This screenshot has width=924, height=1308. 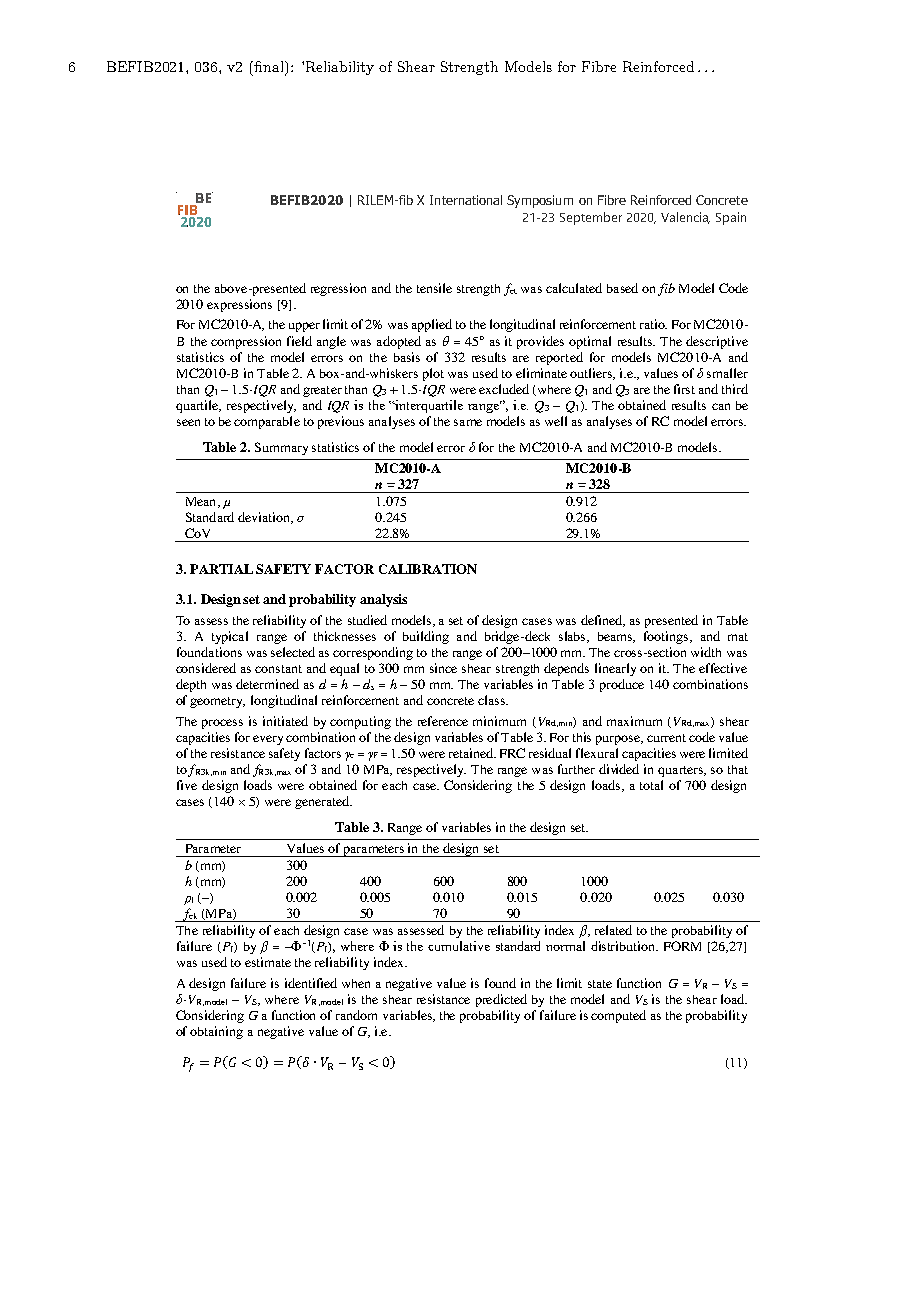 What do you see at coordinates (267, 684) in the screenshot?
I see `determined` at bounding box center [267, 684].
